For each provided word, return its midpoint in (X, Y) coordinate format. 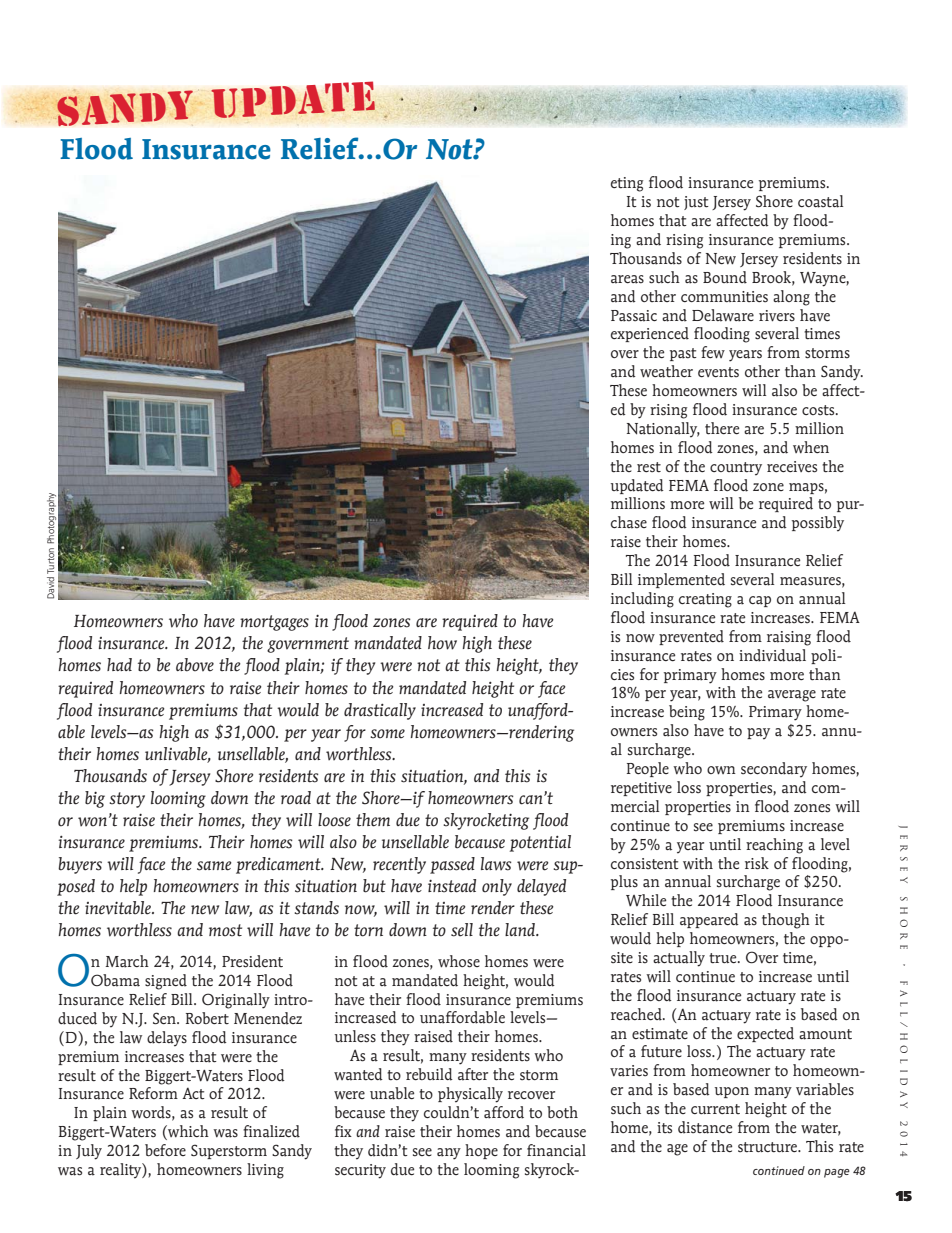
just (696, 203)
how (442, 643)
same (214, 866)
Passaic (634, 316)
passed (452, 865)
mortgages (274, 623)
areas (627, 279)
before (165, 1150)
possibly (818, 524)
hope (481, 1151)
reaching (774, 846)
